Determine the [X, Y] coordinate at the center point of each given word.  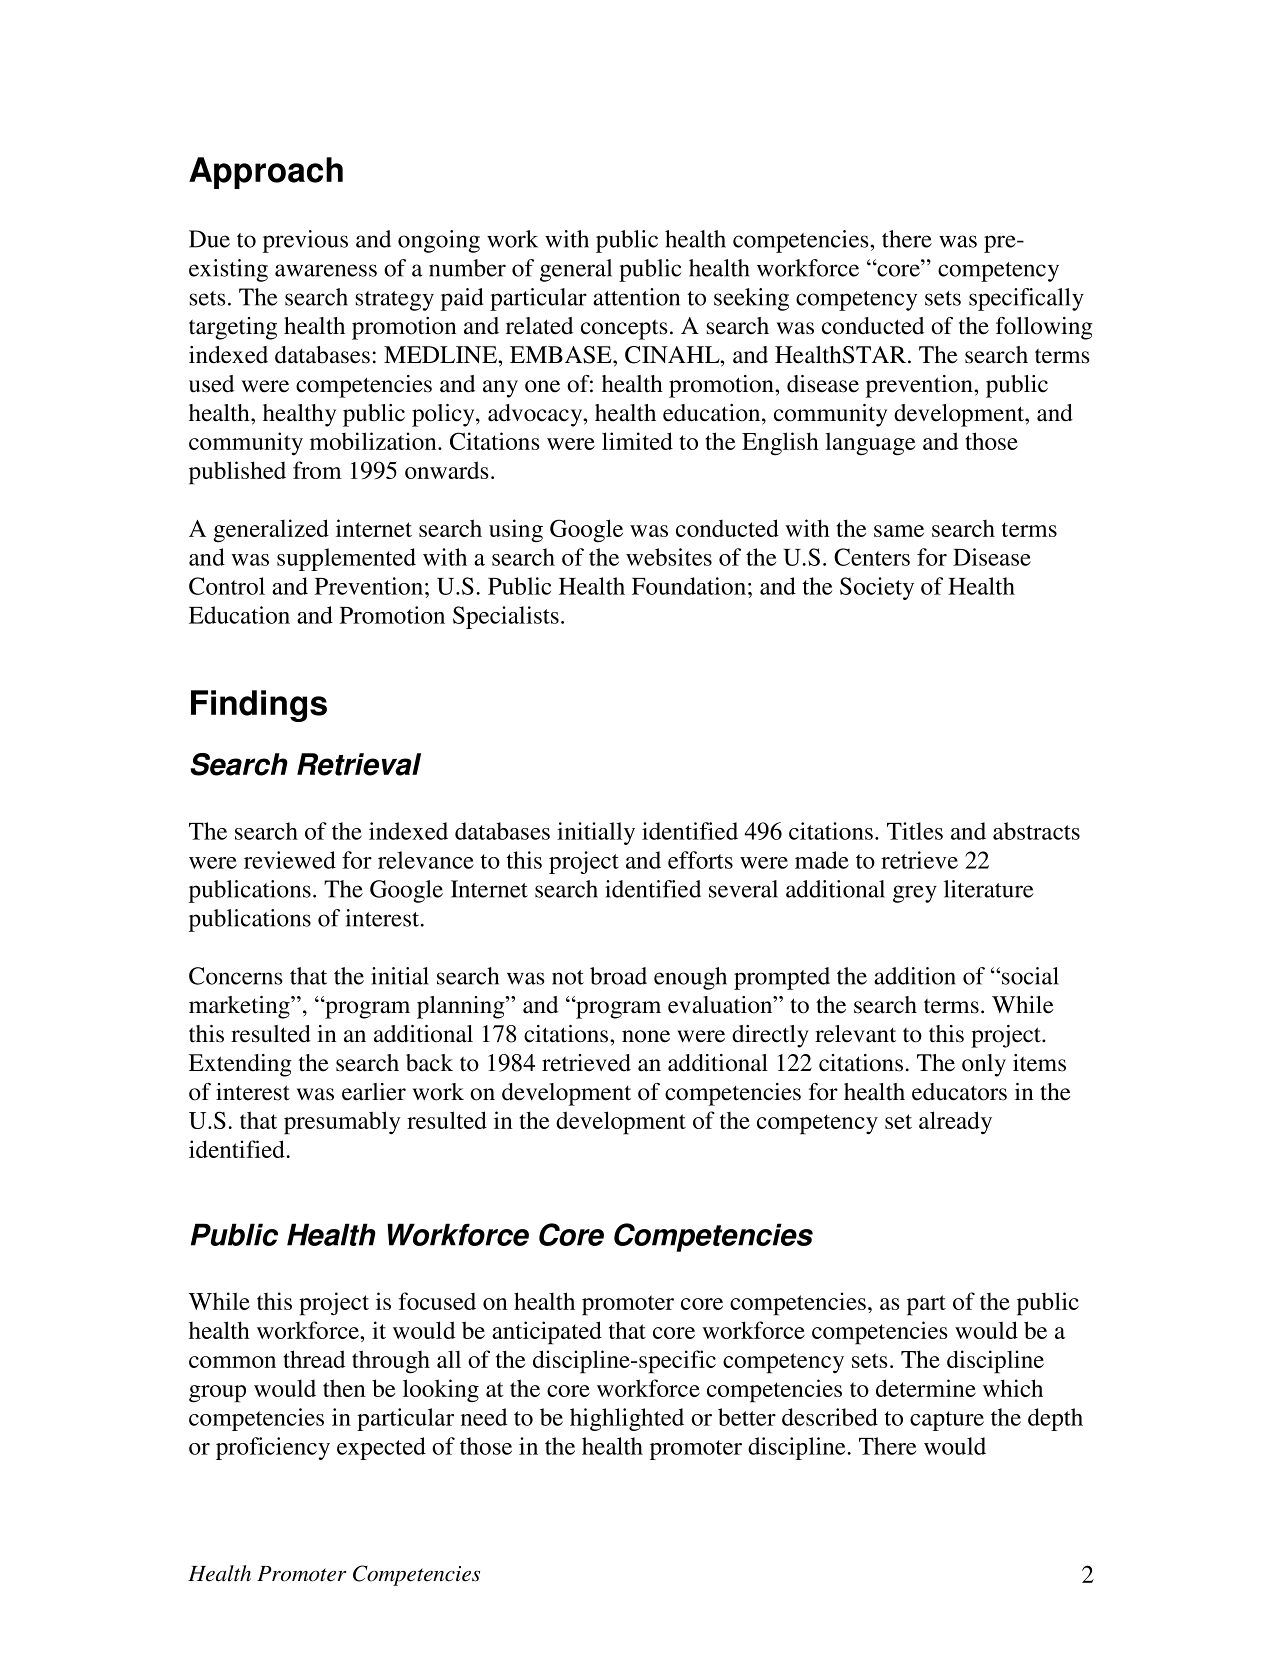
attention [636, 297]
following [1044, 328]
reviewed [290, 860]
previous [305, 241]
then [344, 1388]
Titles [915, 831]
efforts [700, 860]
